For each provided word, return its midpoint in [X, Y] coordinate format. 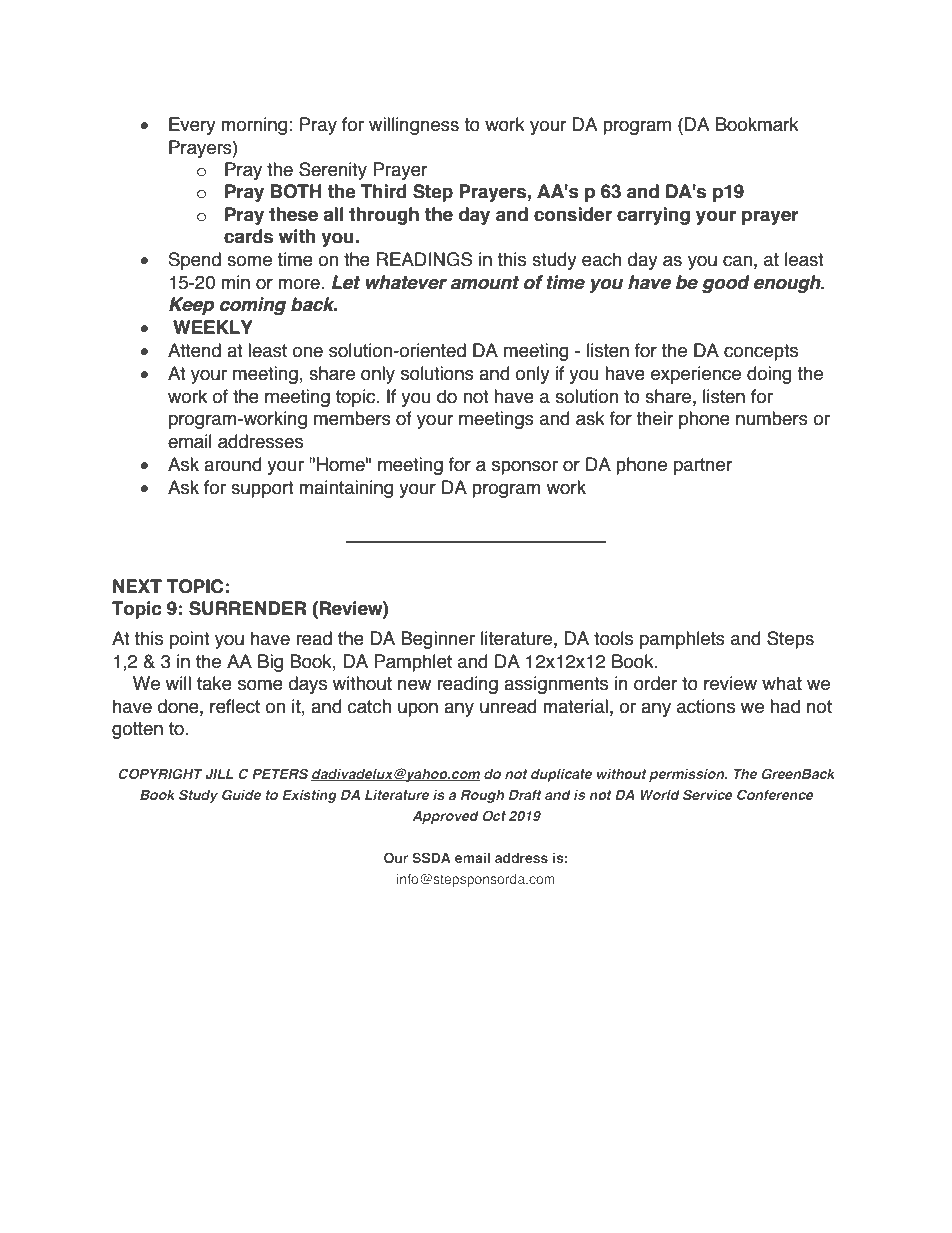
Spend [195, 261]
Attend [194, 350]
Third [384, 191]
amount [485, 283]
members [352, 418]
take [214, 683]
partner [703, 466]
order [655, 683]
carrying [653, 216]
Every [192, 126]
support [262, 489]
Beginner [438, 640]
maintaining [346, 489]
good [726, 284]
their [654, 418]
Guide [241, 794]
